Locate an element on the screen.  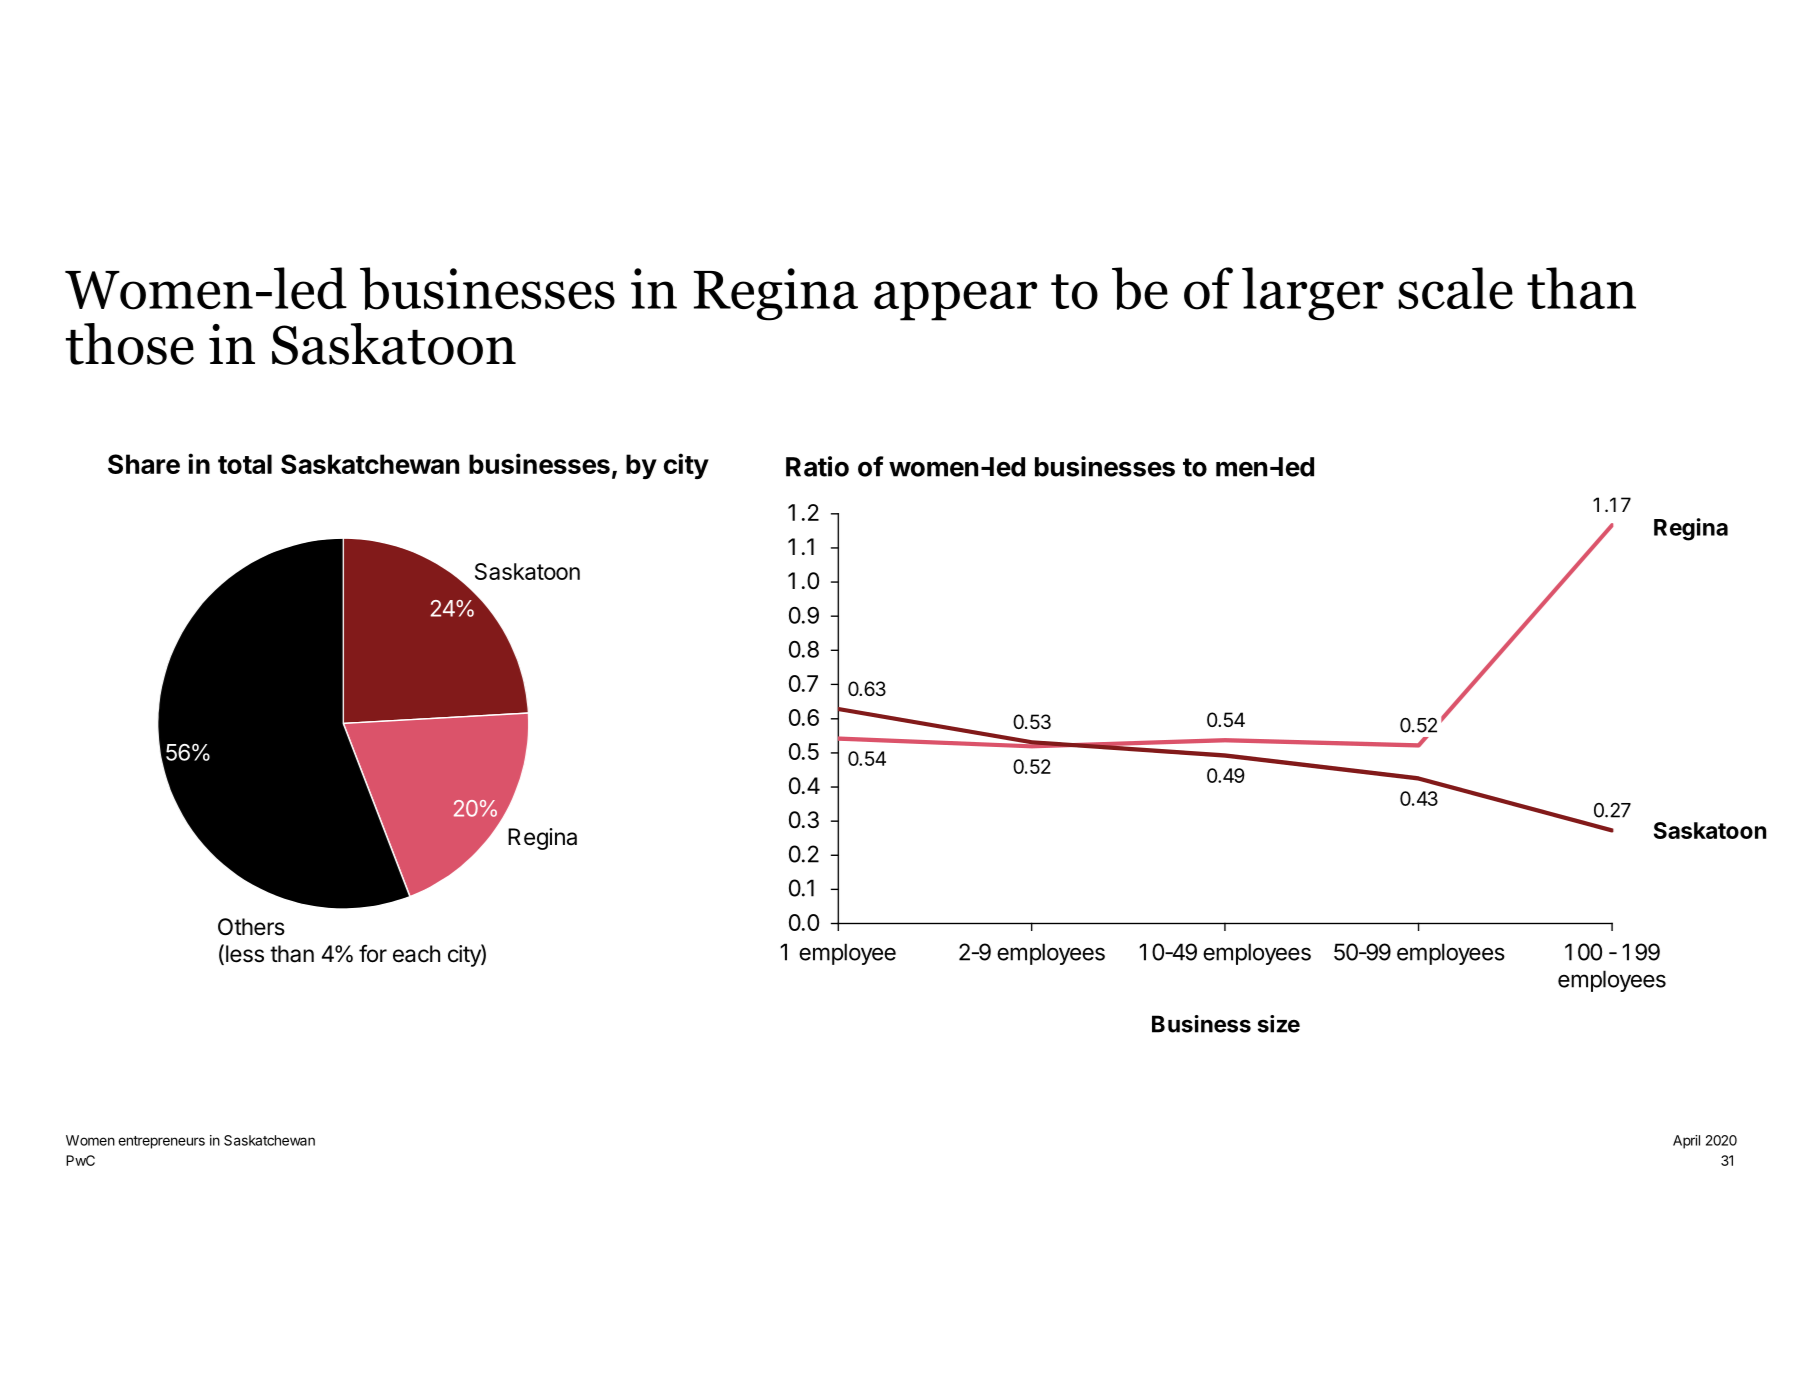
for is located at coordinates (373, 953).
